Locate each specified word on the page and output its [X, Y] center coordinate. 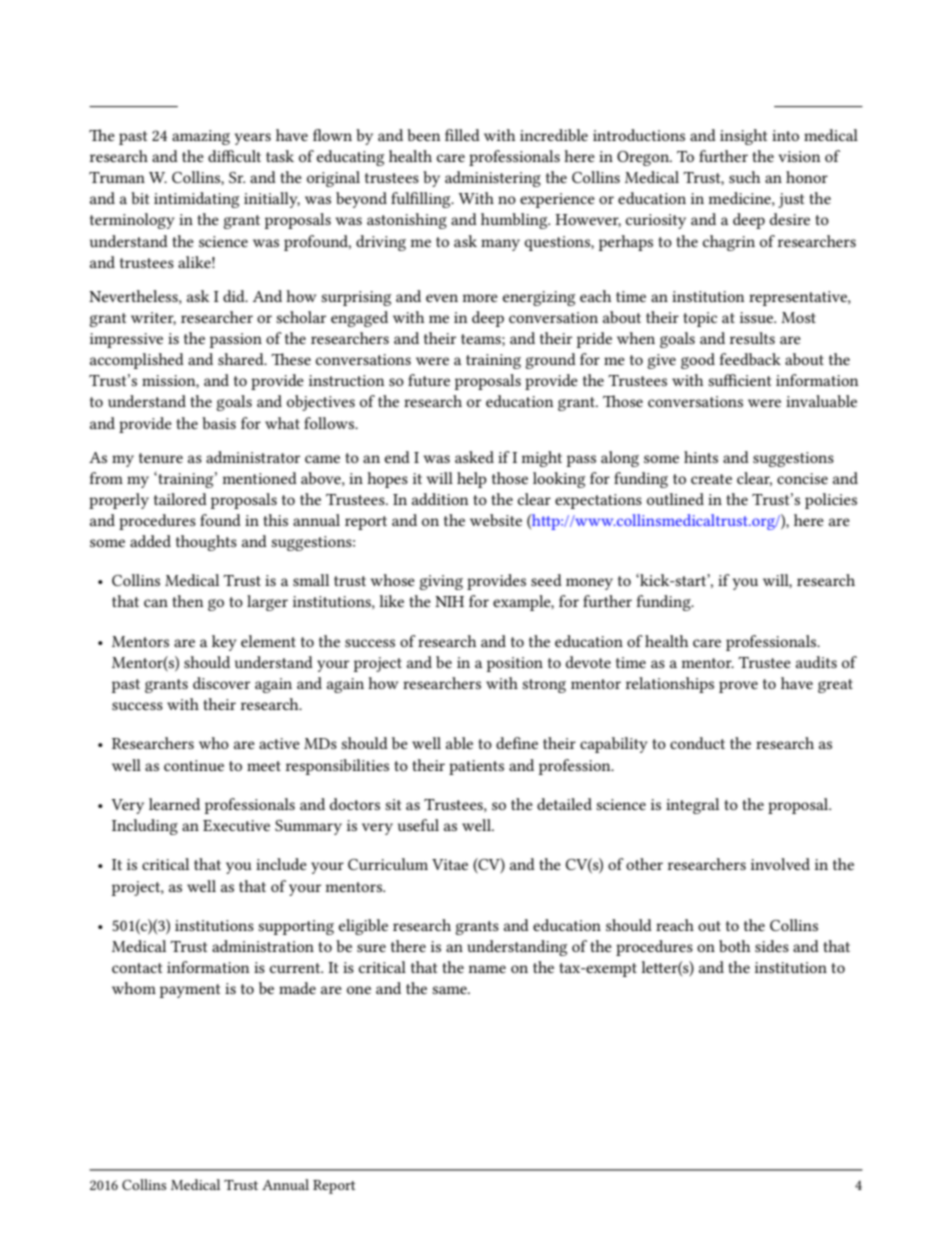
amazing [201, 137]
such [744, 177]
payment [190, 991]
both [734, 946]
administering [493, 179]
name [487, 969]
